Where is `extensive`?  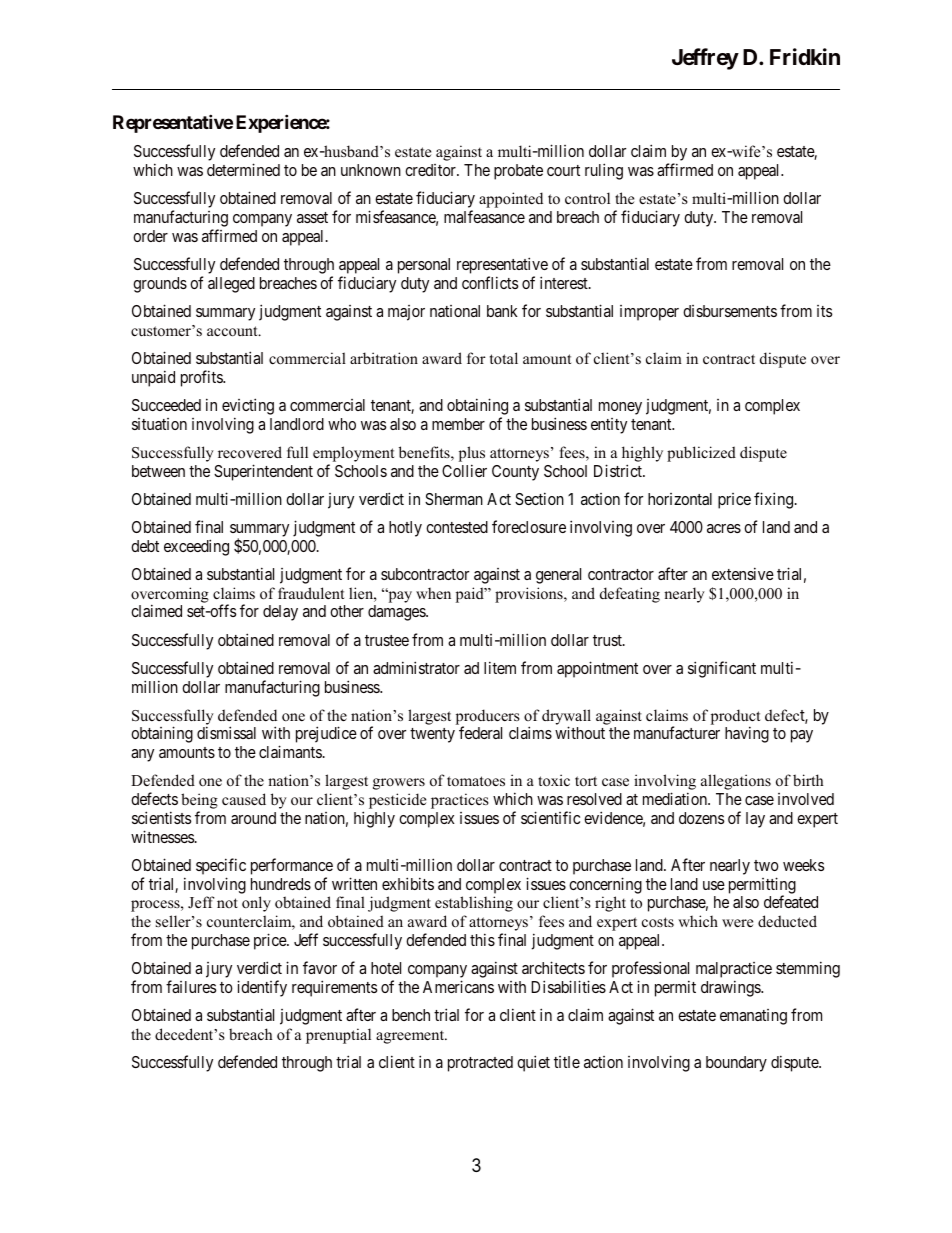 extensive is located at coordinates (743, 573).
